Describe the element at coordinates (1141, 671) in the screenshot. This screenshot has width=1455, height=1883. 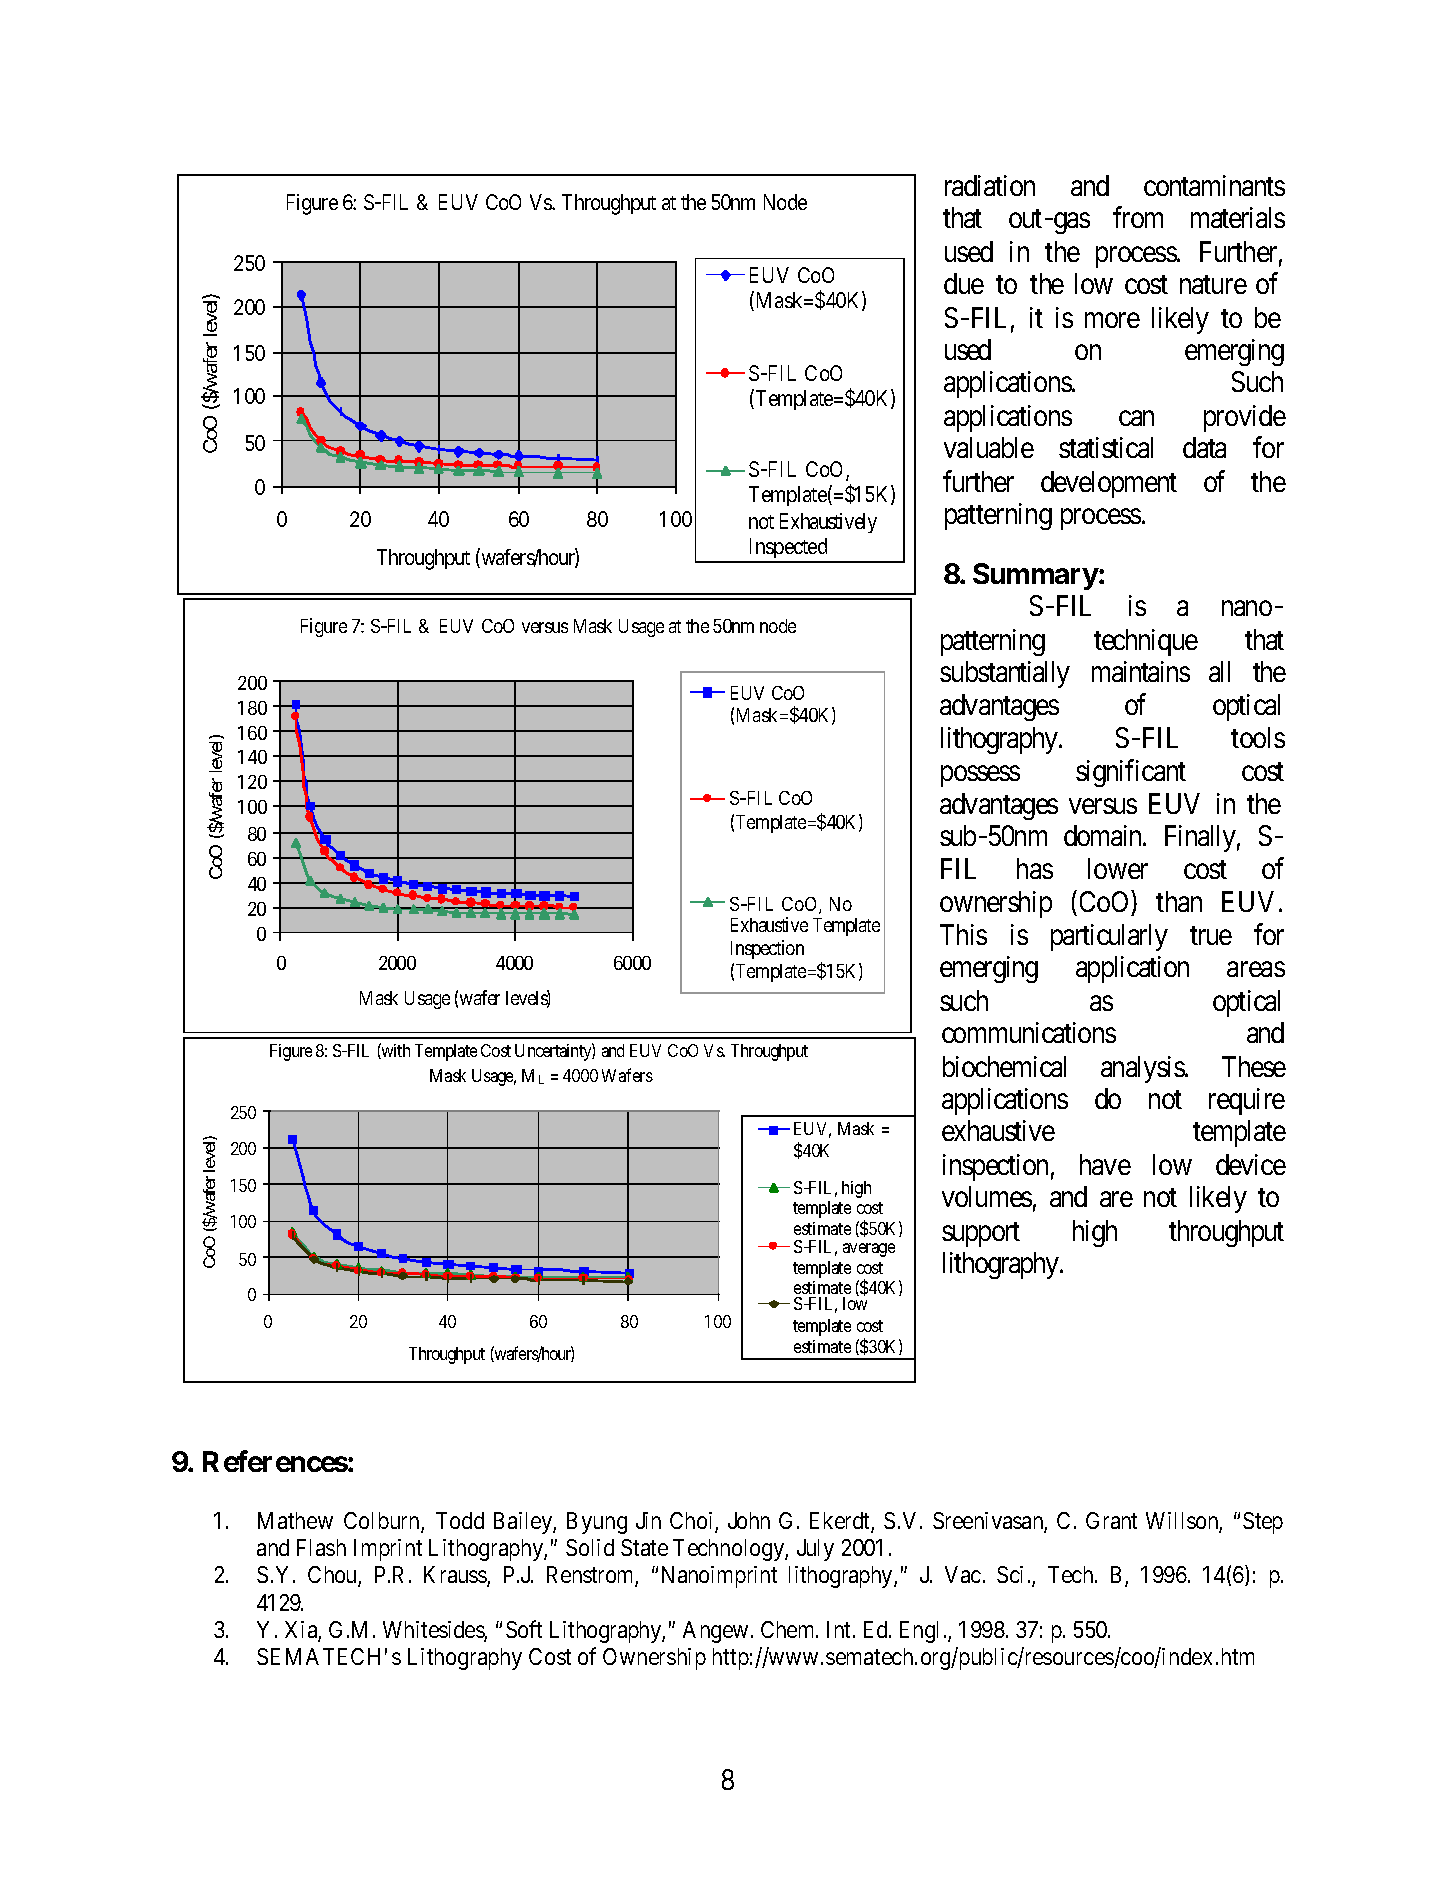
I see `maintains` at that location.
